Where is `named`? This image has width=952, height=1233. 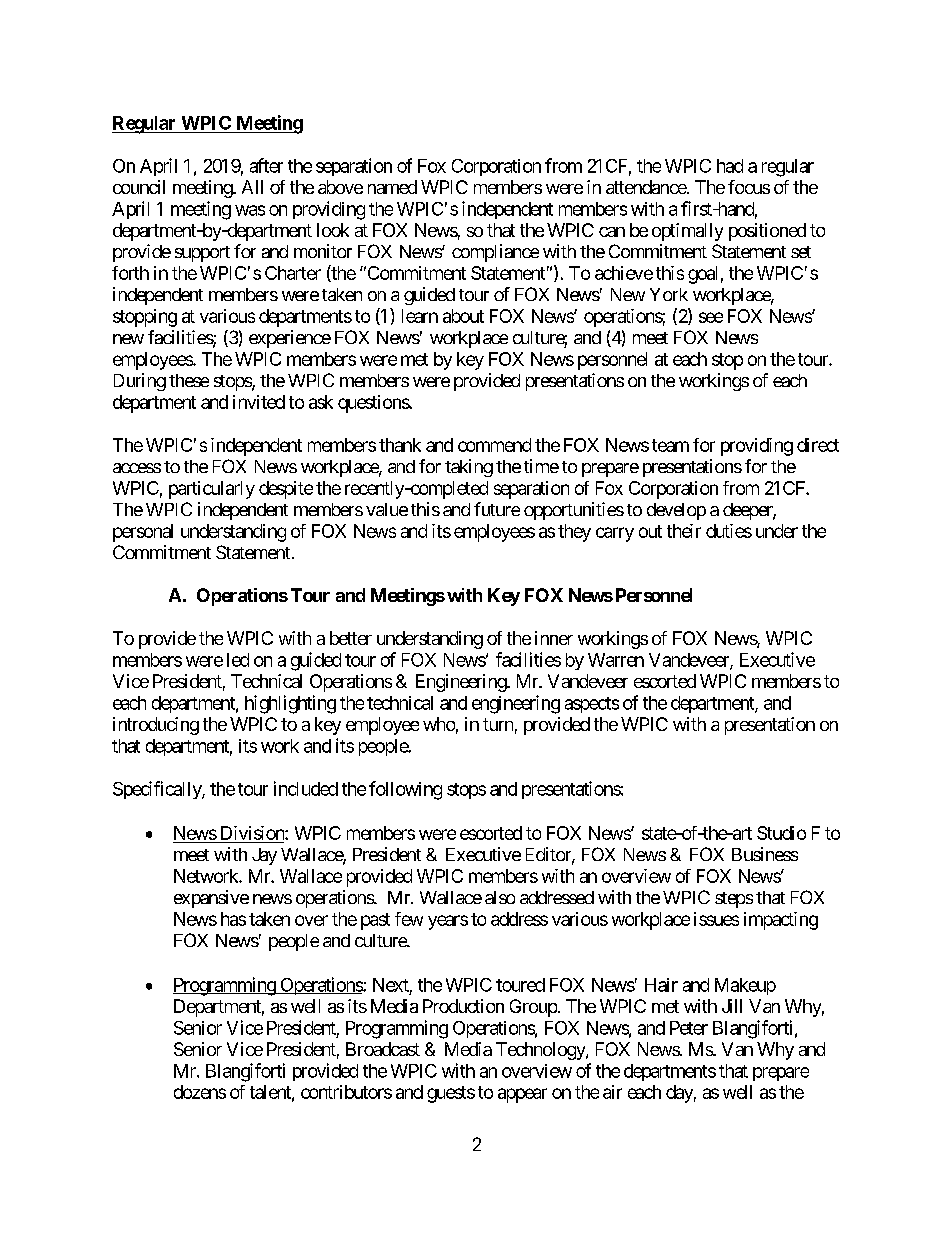
named is located at coordinates (392, 187).
